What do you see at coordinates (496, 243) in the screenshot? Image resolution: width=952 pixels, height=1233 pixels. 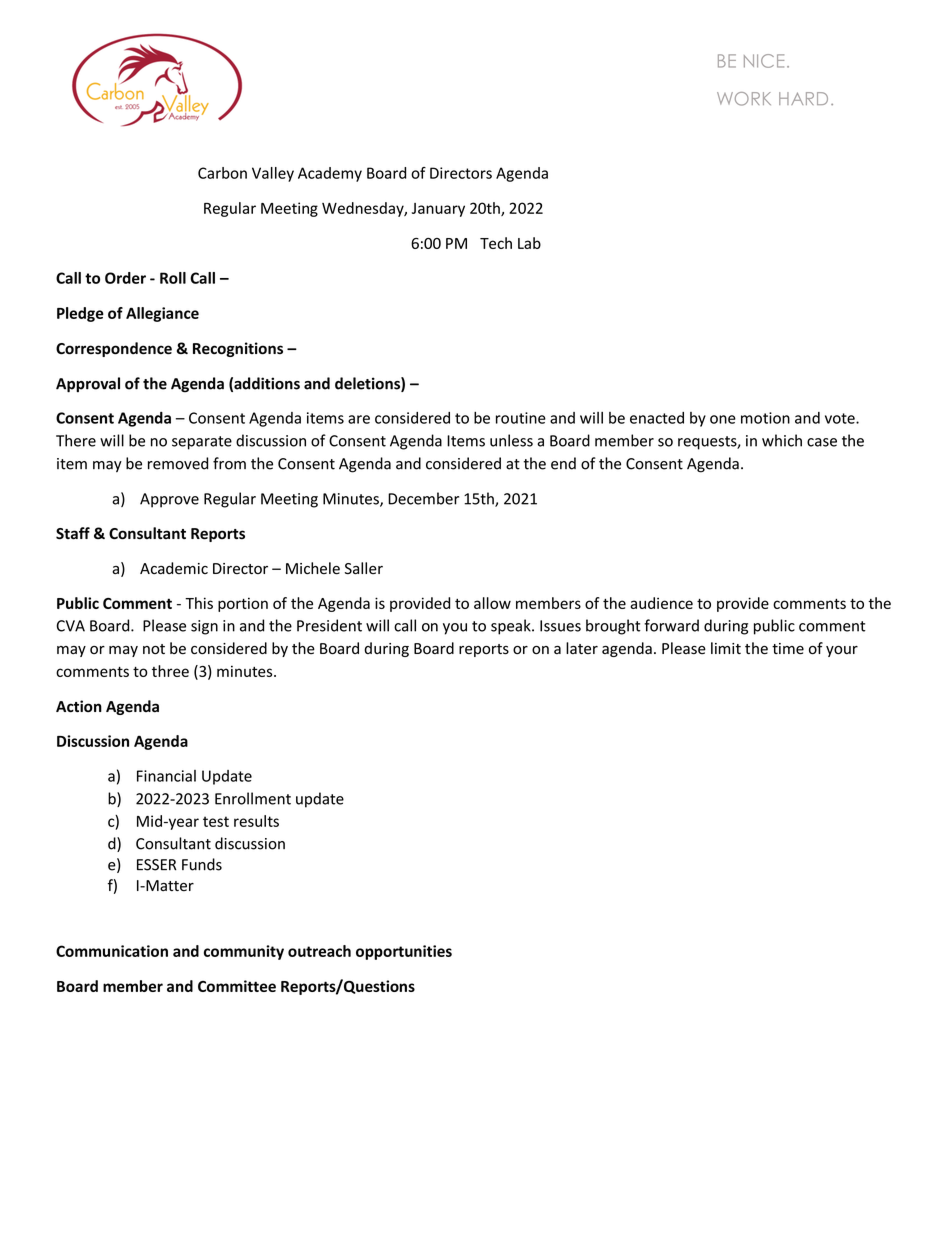 I see `Tech` at bounding box center [496, 243].
